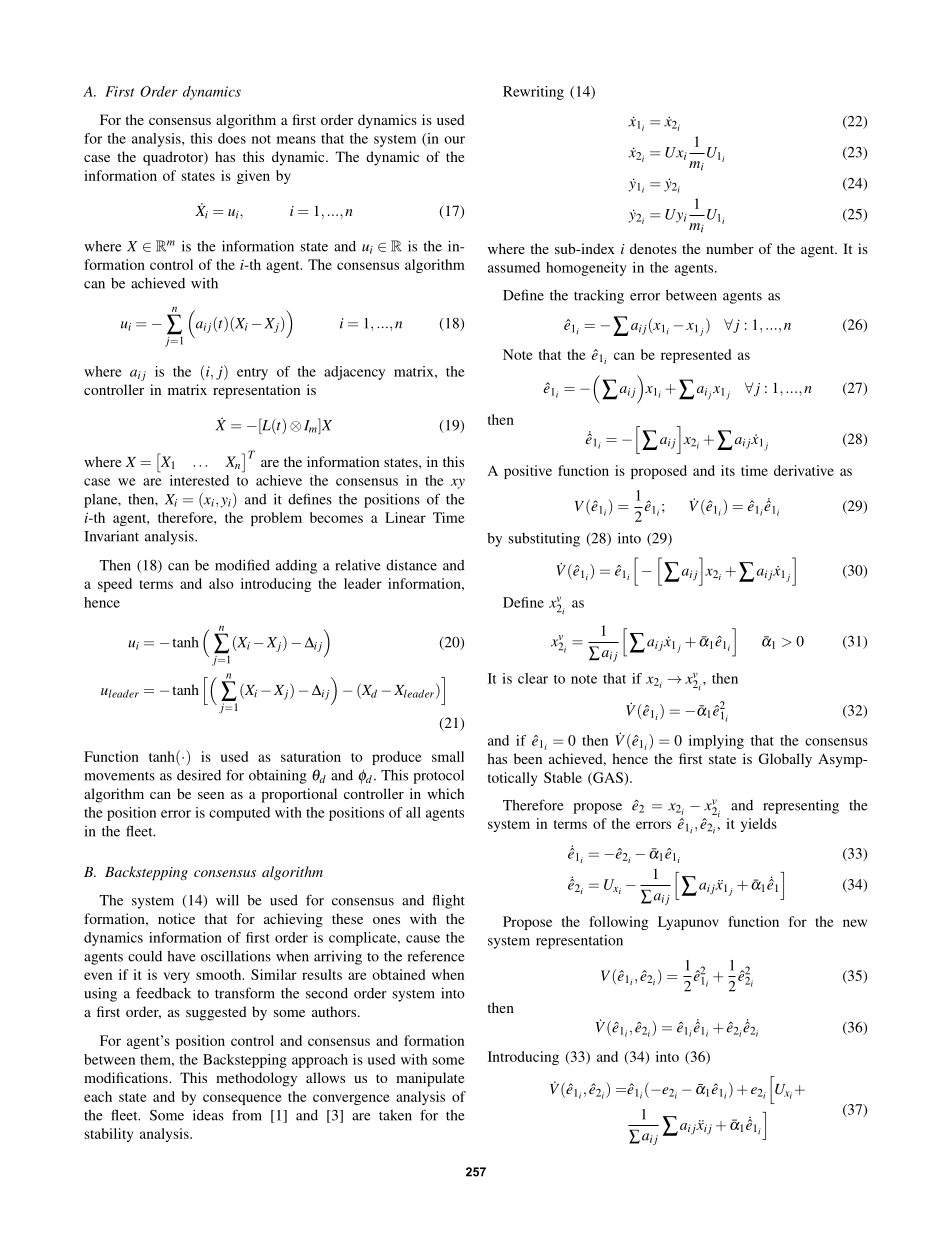  I want to click on number, so click(730, 248).
